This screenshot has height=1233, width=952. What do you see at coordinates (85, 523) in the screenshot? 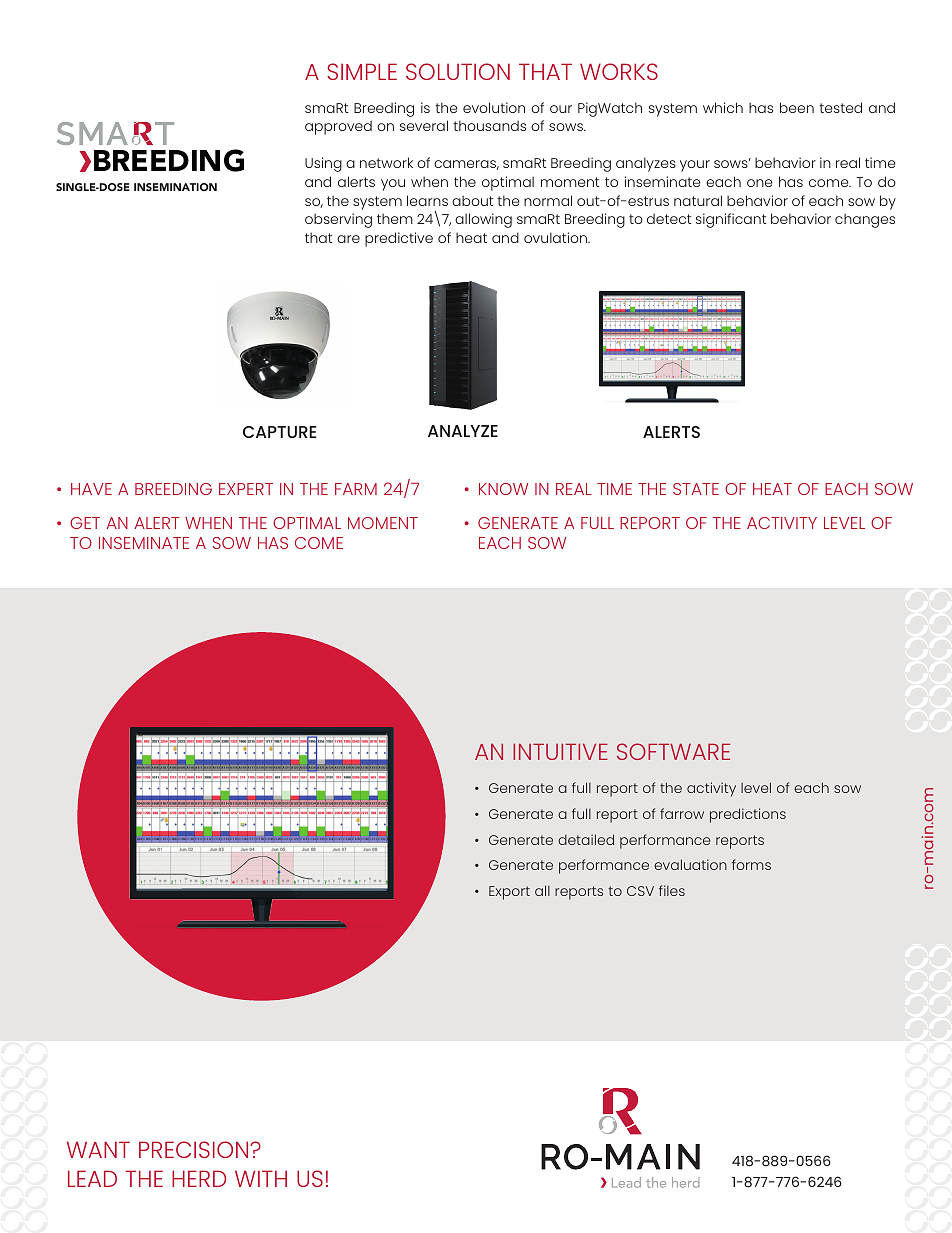
I see `GET` at bounding box center [85, 523].
